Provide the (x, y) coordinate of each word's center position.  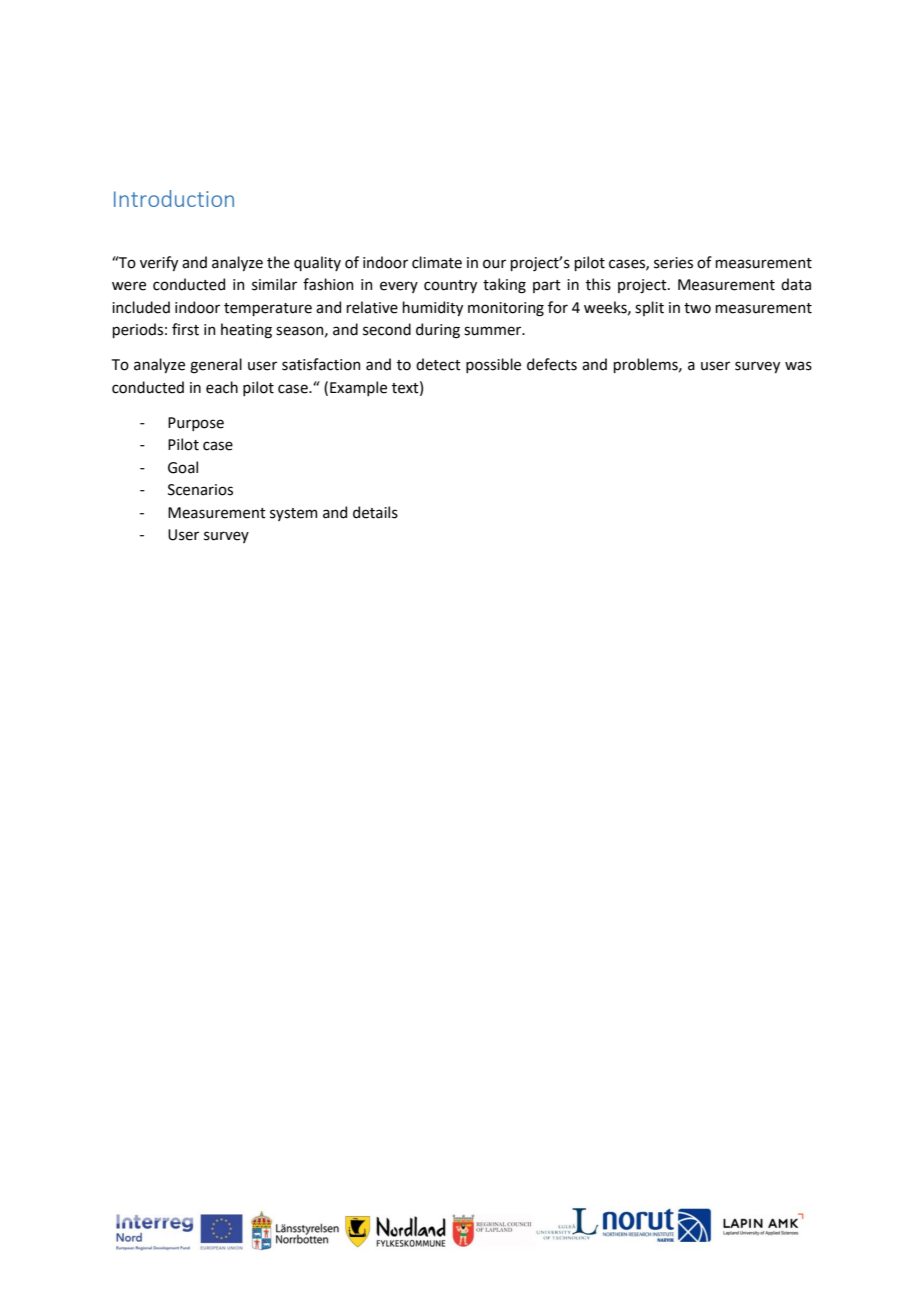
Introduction (174, 198)
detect (438, 364)
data (796, 284)
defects (552, 364)
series (673, 263)
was (798, 366)
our (494, 264)
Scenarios (200, 490)
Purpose (196, 424)
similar (274, 284)
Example (358, 388)
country (450, 286)
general (216, 366)
